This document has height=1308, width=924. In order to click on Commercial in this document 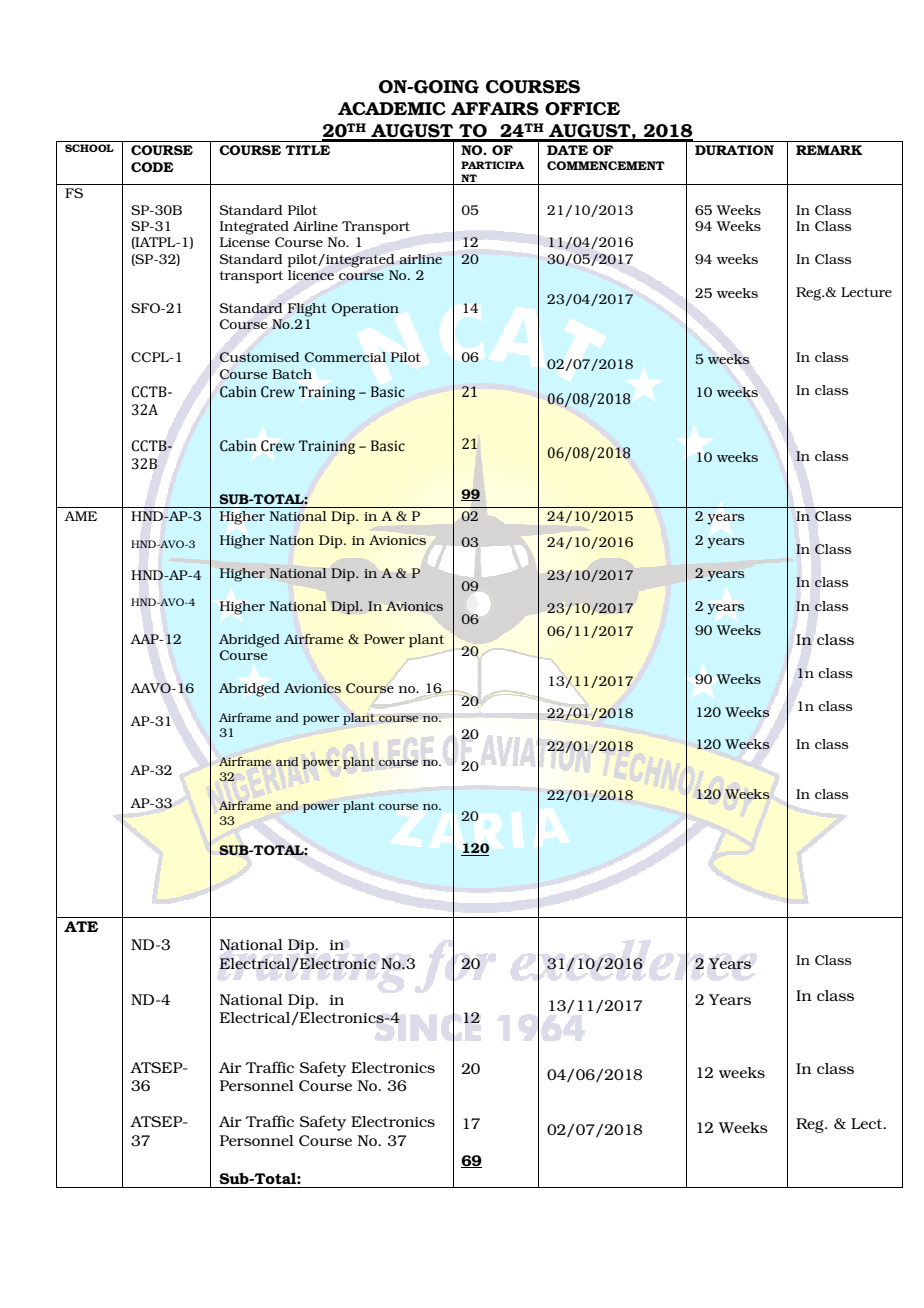, I will do `click(345, 357)`.
